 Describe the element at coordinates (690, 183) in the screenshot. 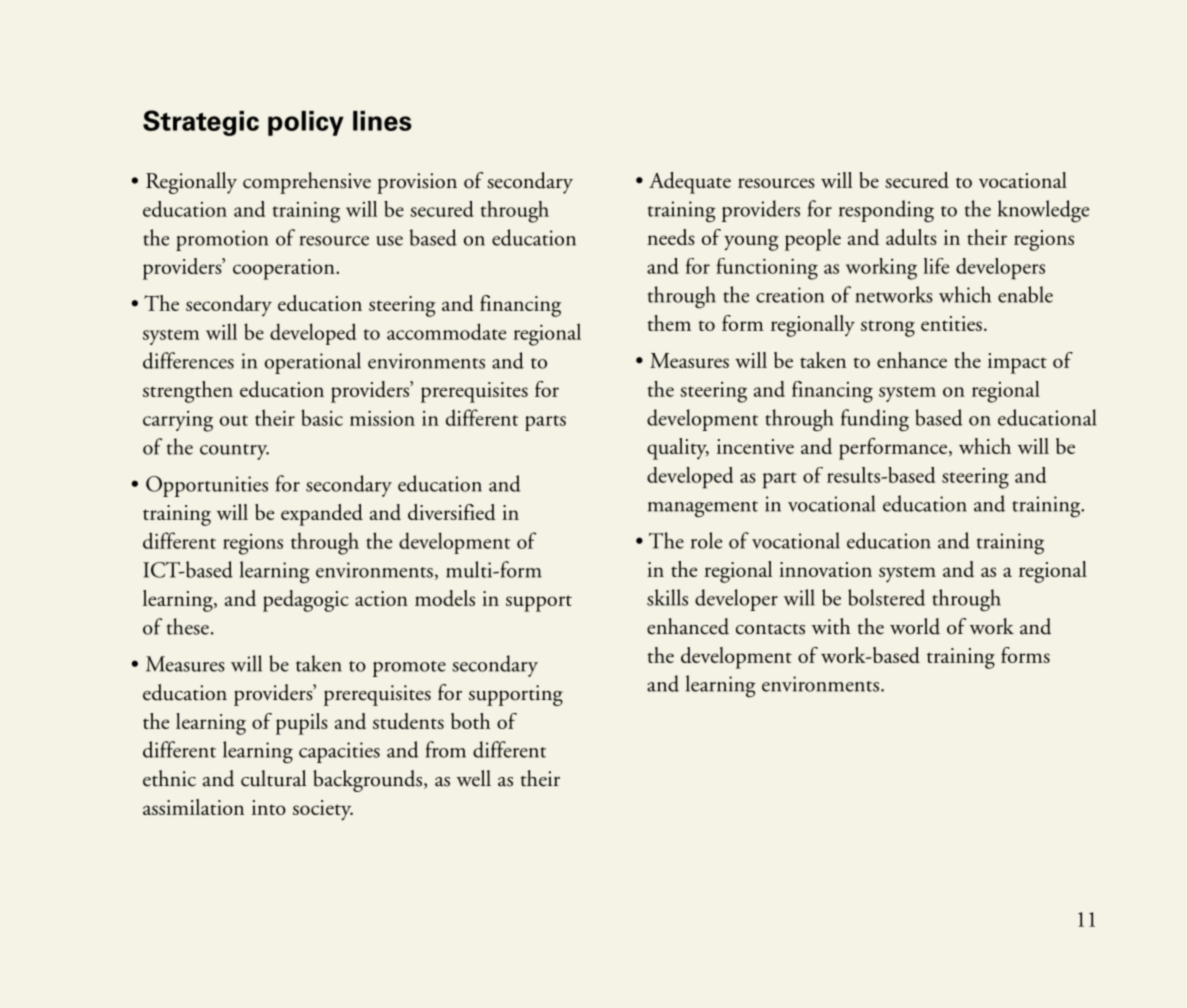

I see `Adequate` at that location.
